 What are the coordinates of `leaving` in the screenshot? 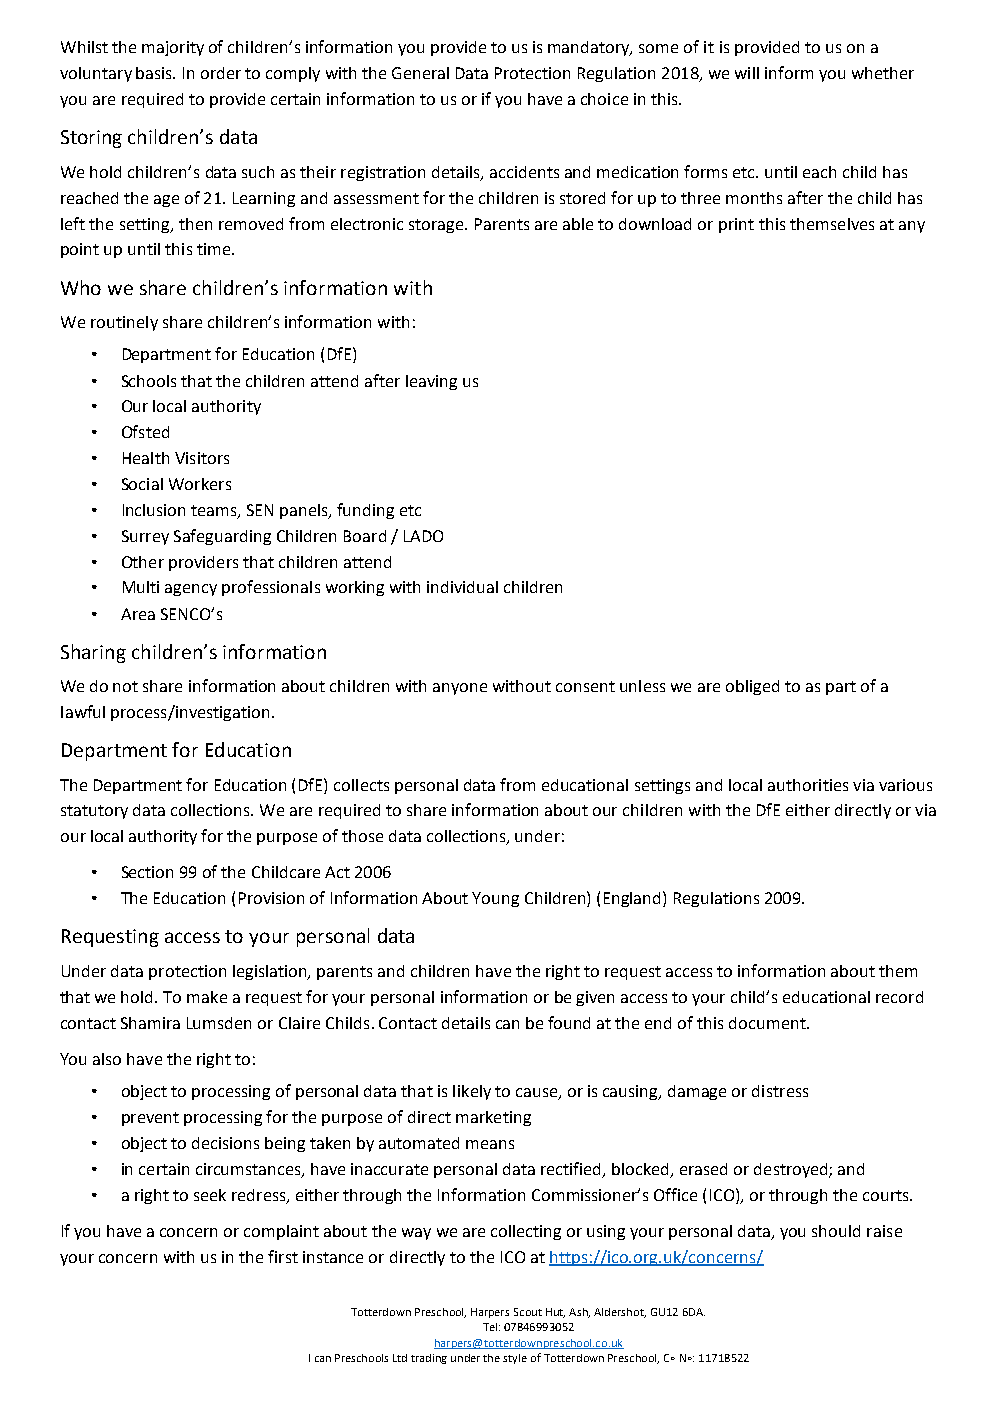 It's located at (431, 382).
